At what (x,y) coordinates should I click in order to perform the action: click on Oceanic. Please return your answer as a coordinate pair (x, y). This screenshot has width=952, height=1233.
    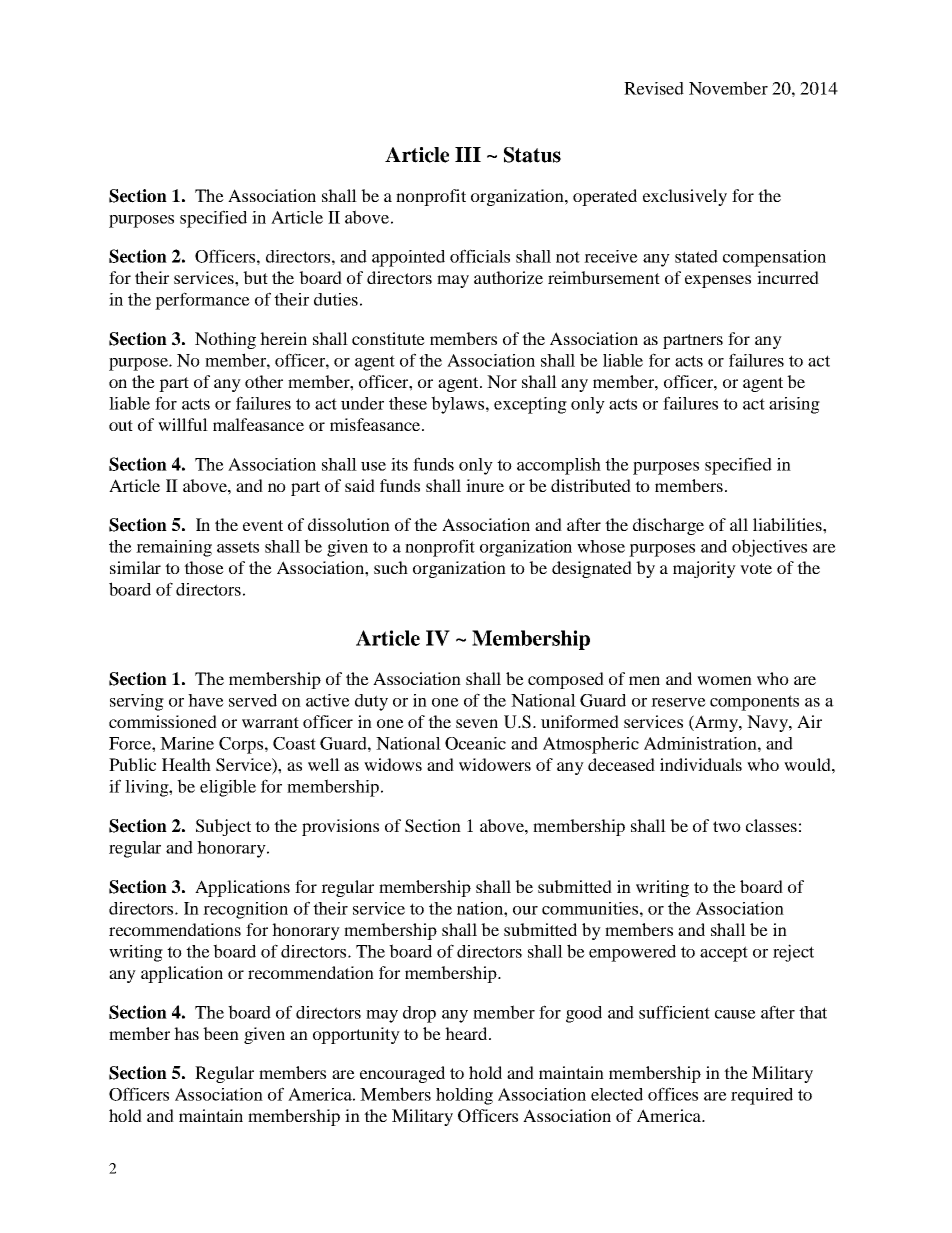
    Looking at the image, I should click on (475, 743).
